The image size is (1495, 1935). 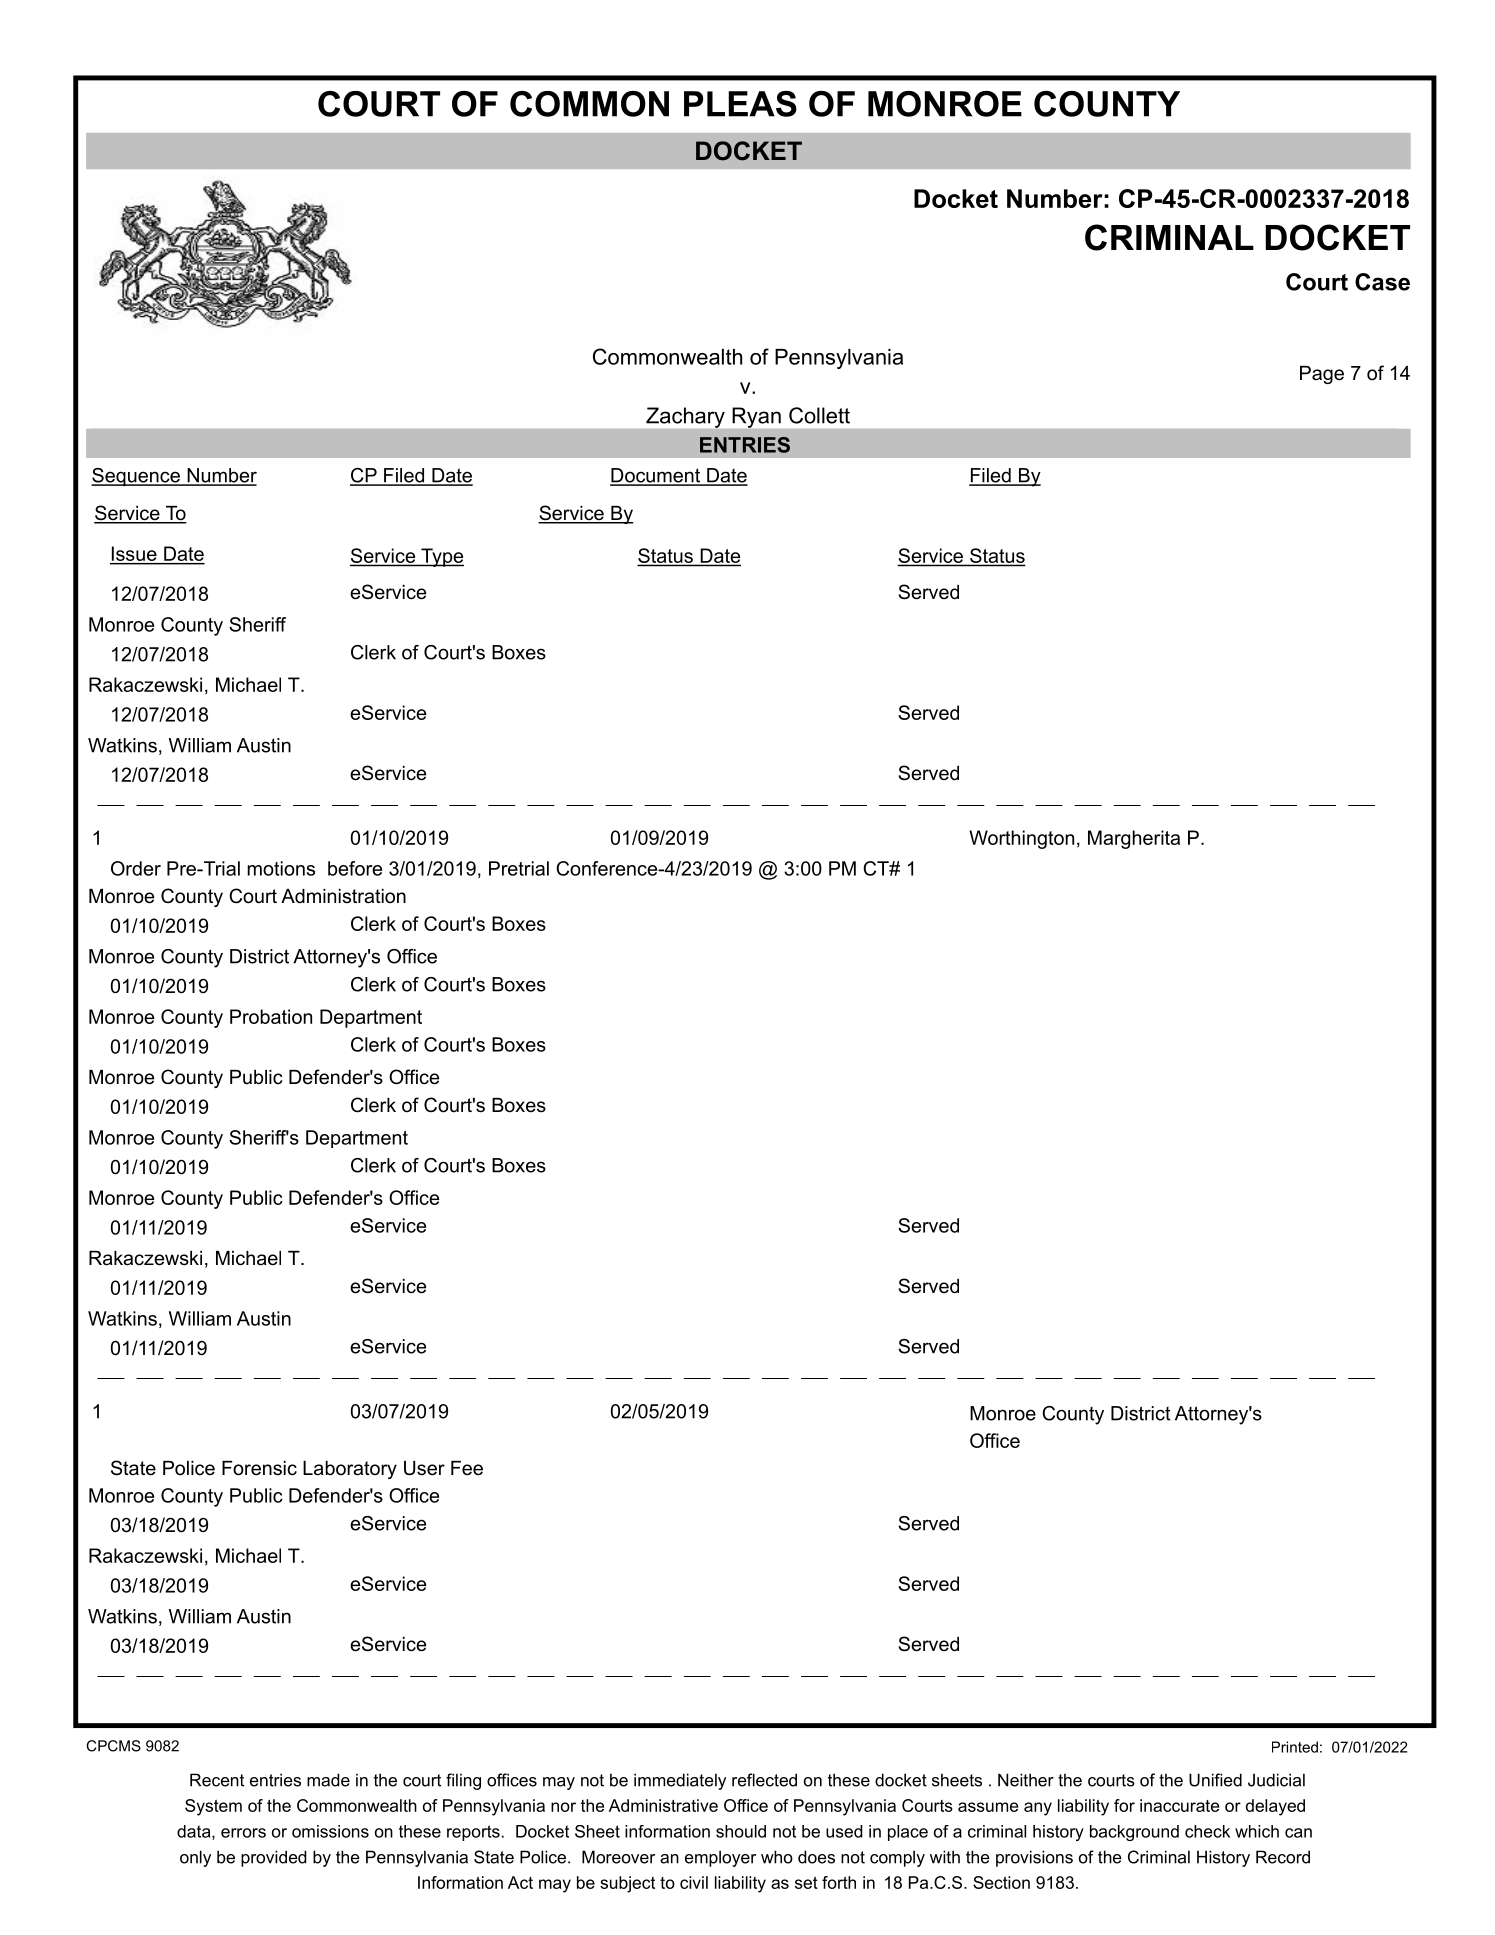 What do you see at coordinates (259, 1468) in the document?
I see `Forensic` at bounding box center [259, 1468].
